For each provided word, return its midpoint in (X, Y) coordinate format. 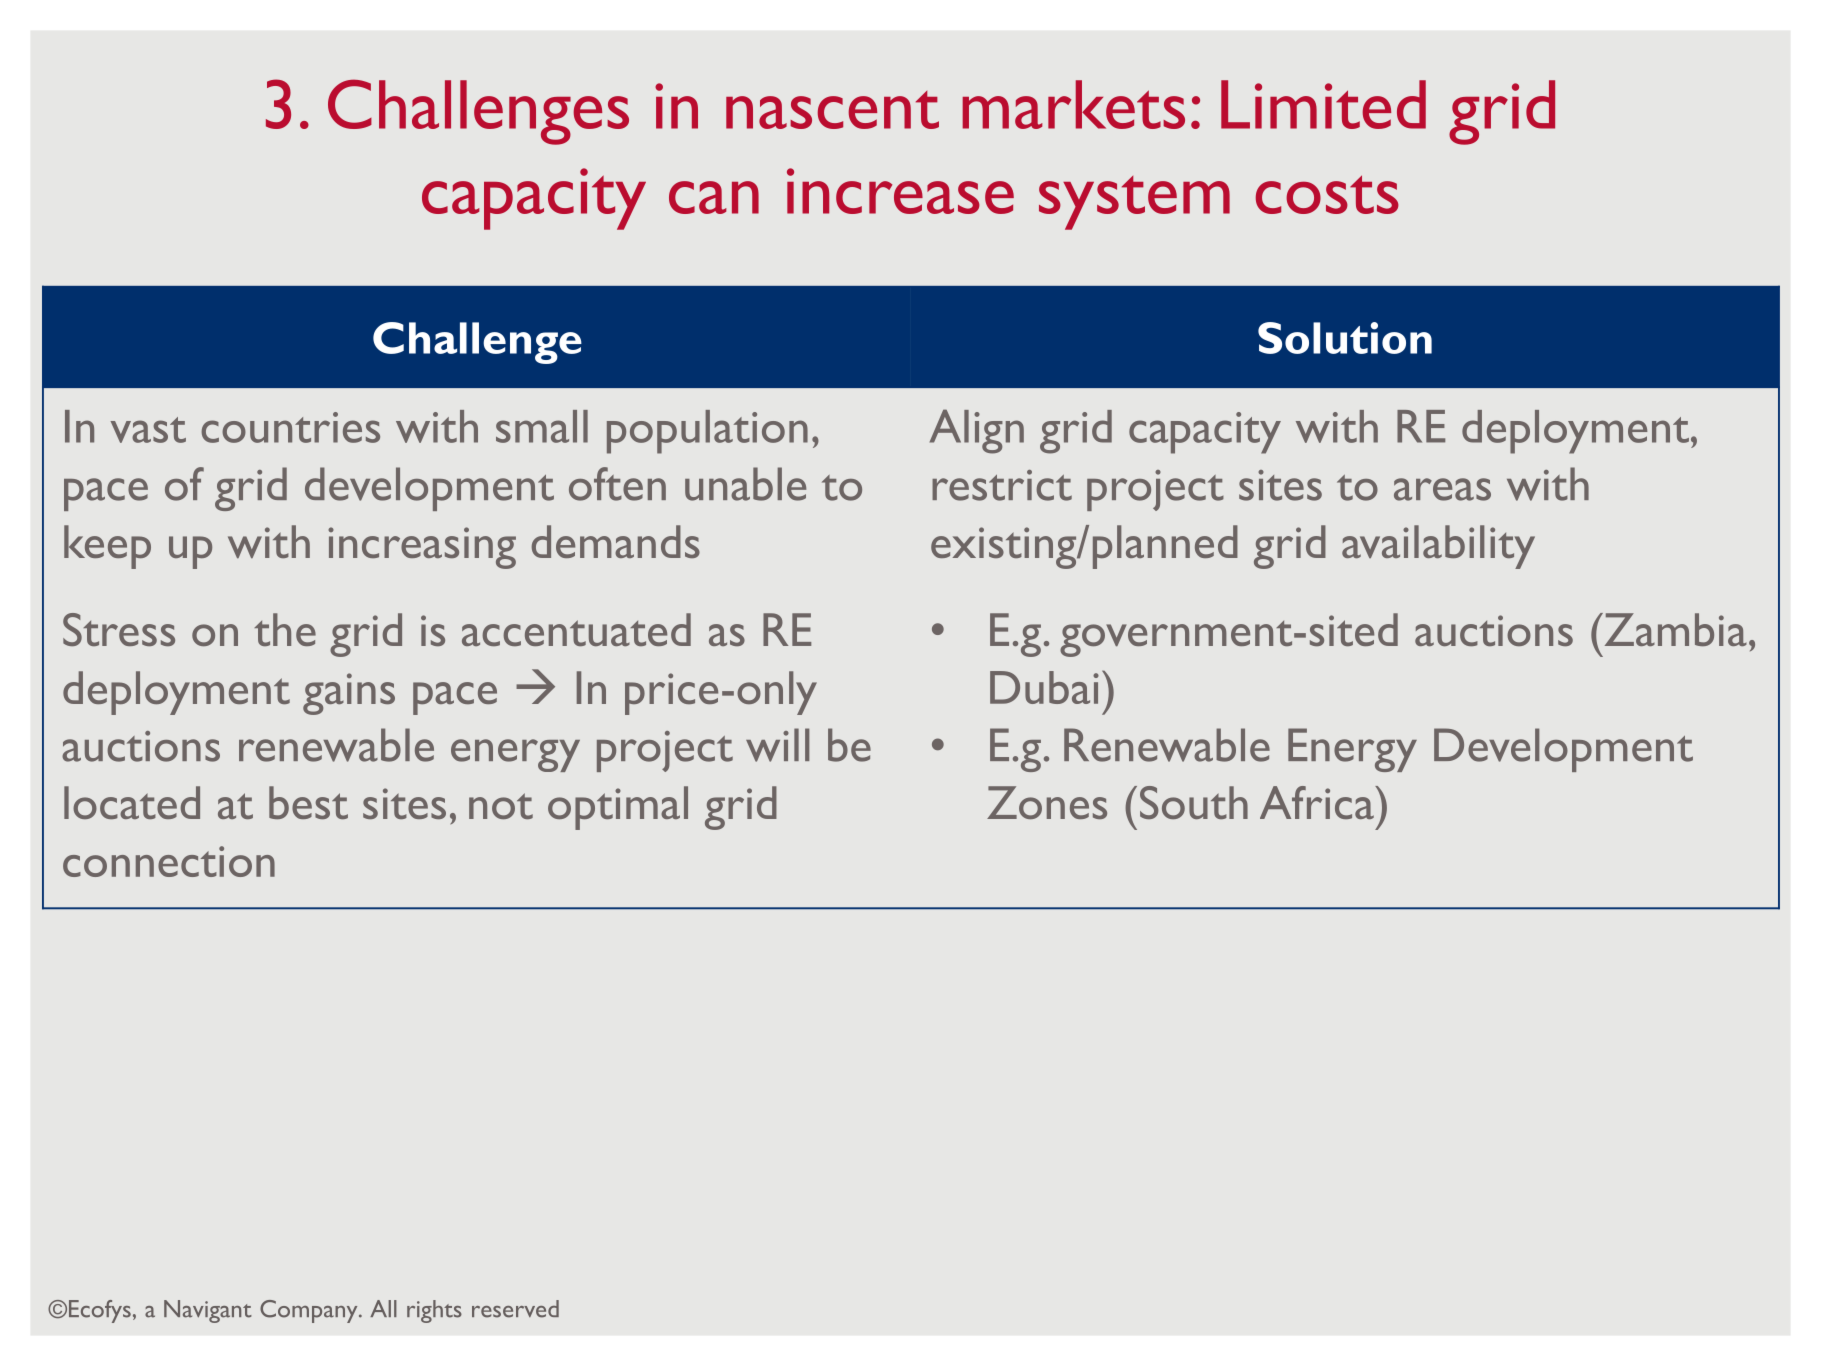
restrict (1002, 485)
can (714, 197)
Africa (1318, 802)
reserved (515, 1309)
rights (434, 1311)
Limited (1323, 104)
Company (310, 1311)
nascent (832, 110)
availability (1438, 547)
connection (169, 861)
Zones (1047, 802)
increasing (422, 548)
